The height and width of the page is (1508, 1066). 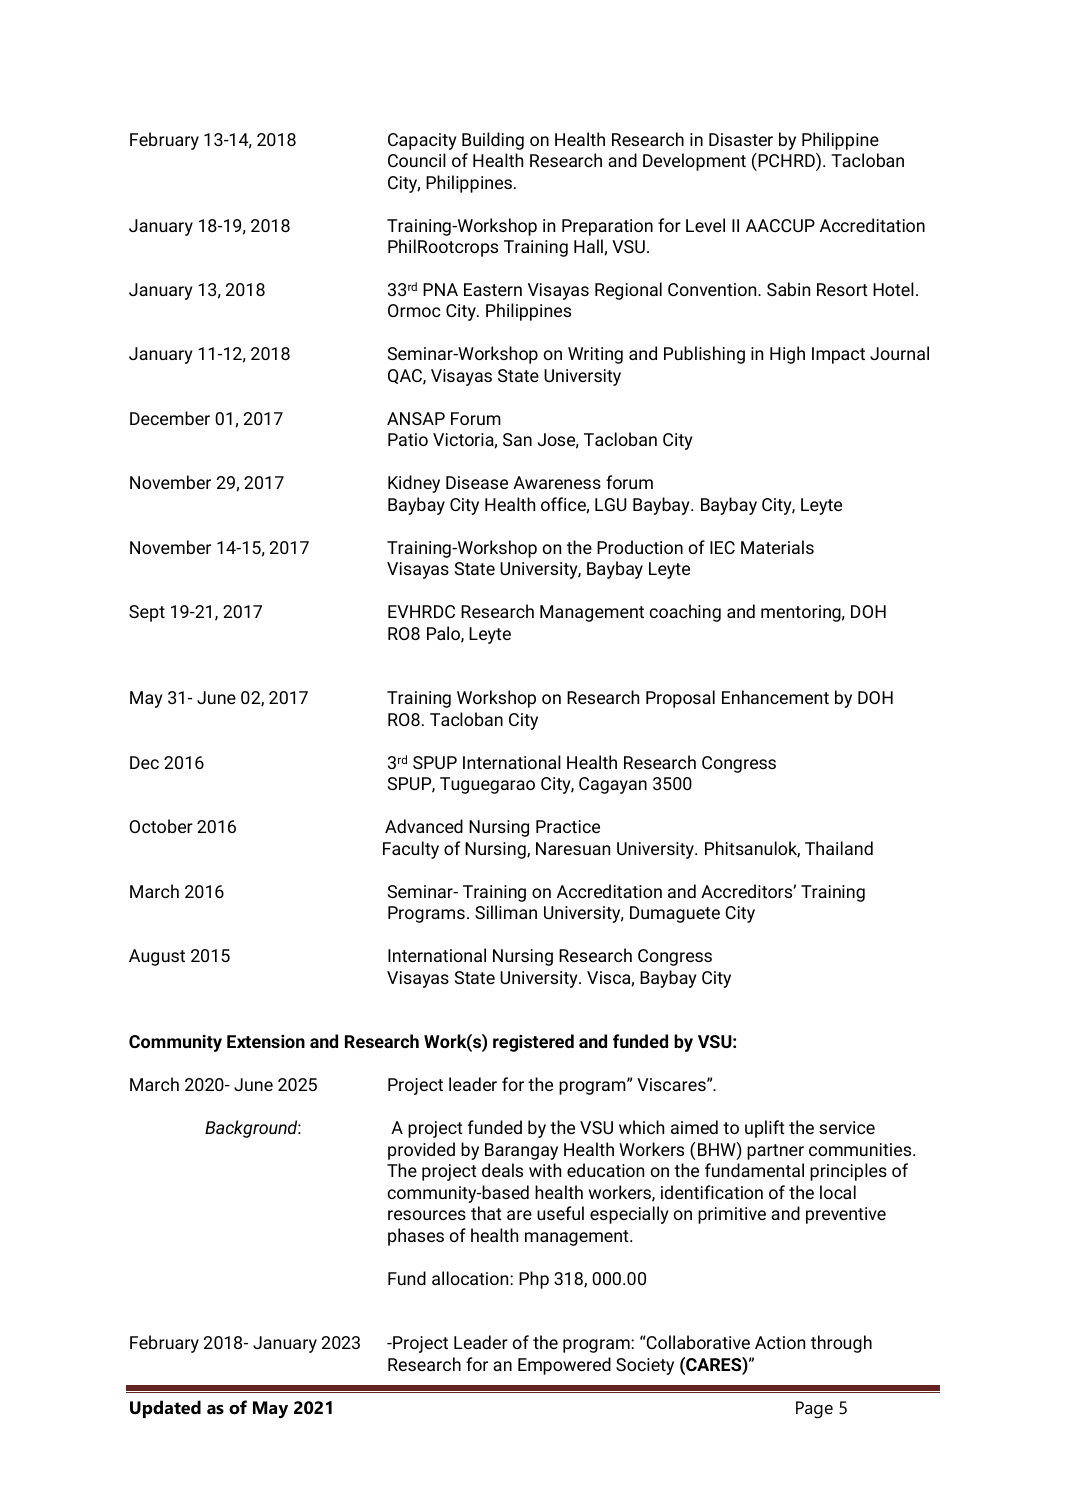 I want to click on Updated, so click(x=165, y=1409).
